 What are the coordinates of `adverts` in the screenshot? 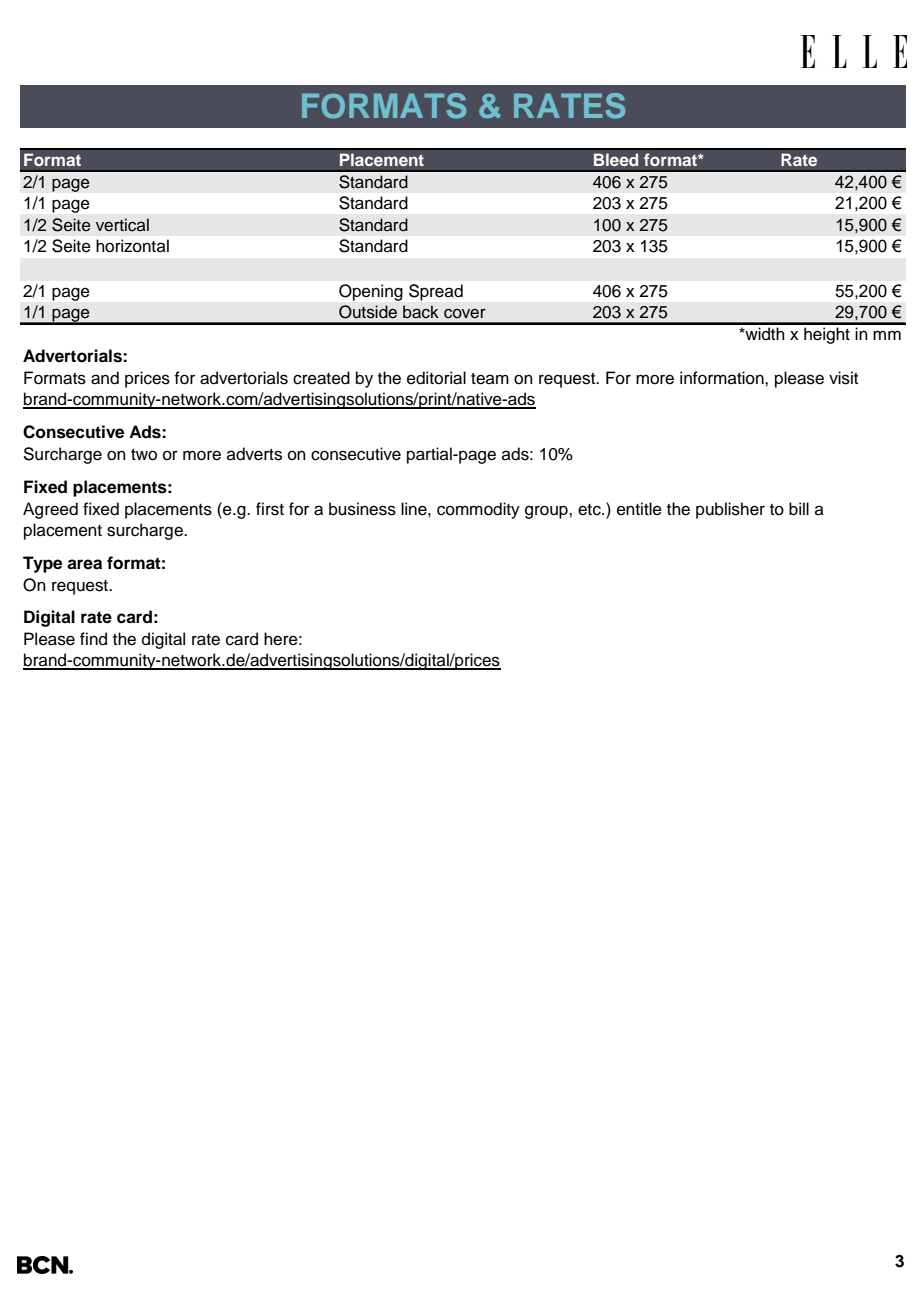 It's located at (254, 454).
